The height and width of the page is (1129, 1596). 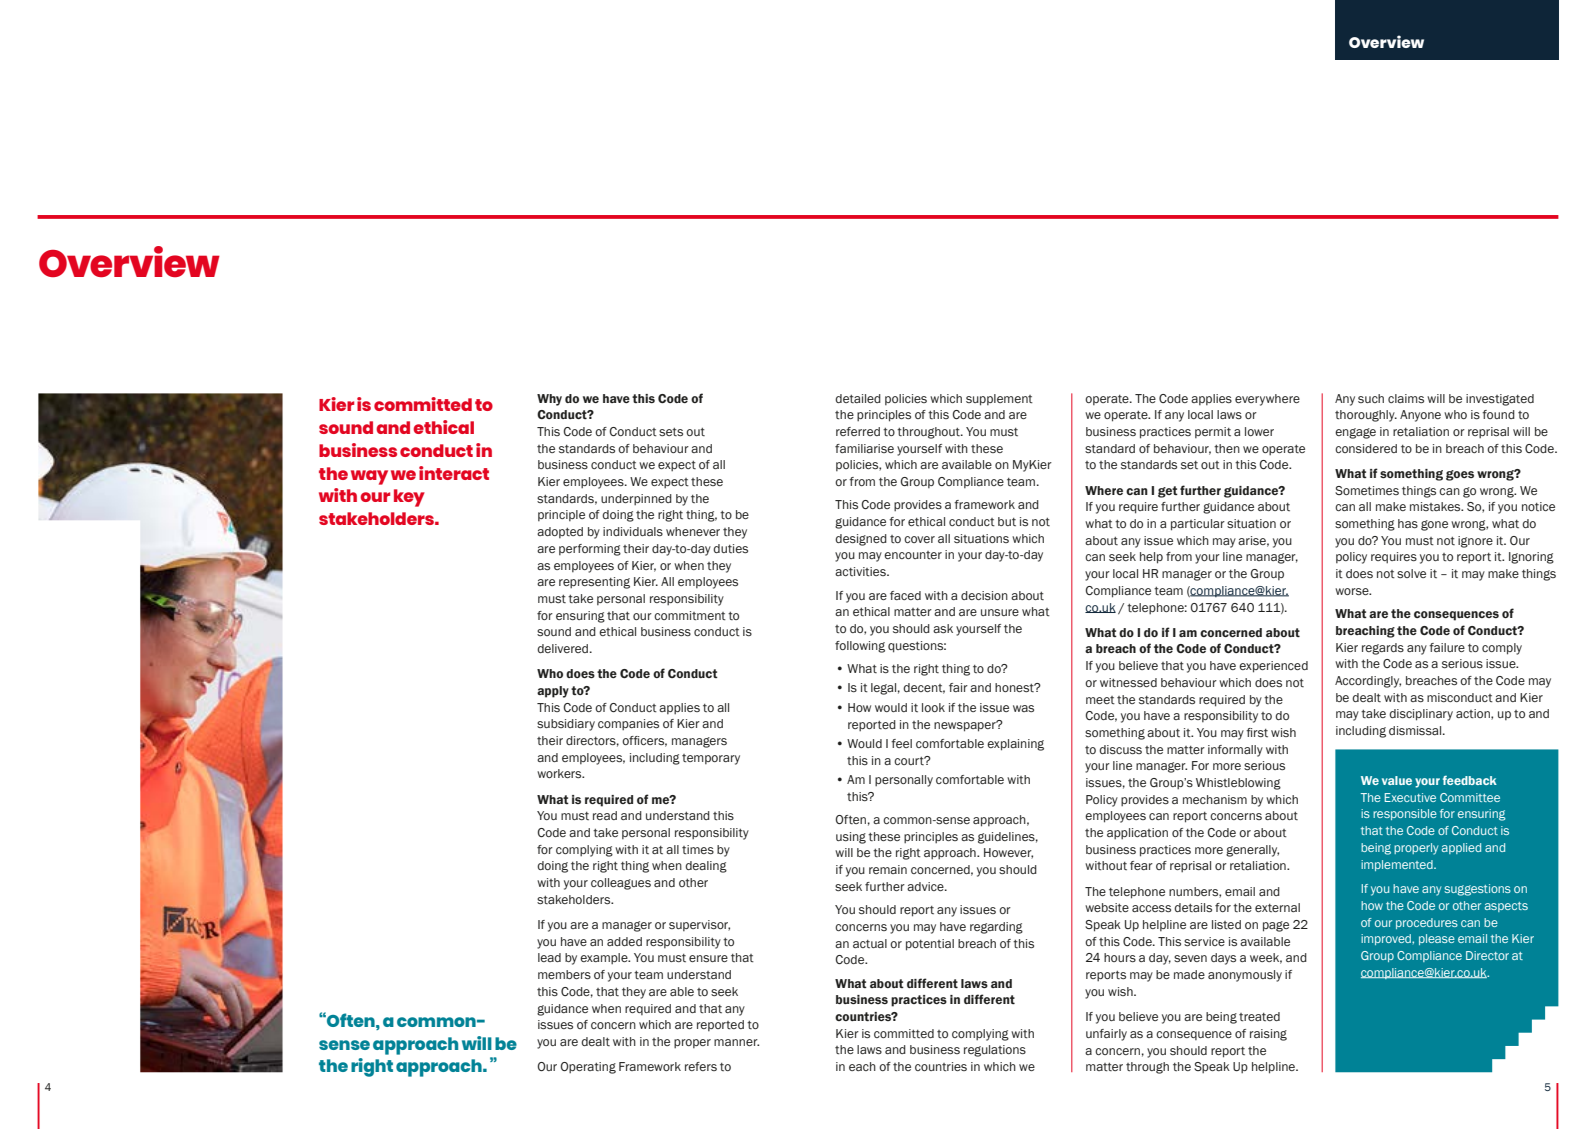 I want to click on ask, so click(x=943, y=628).
